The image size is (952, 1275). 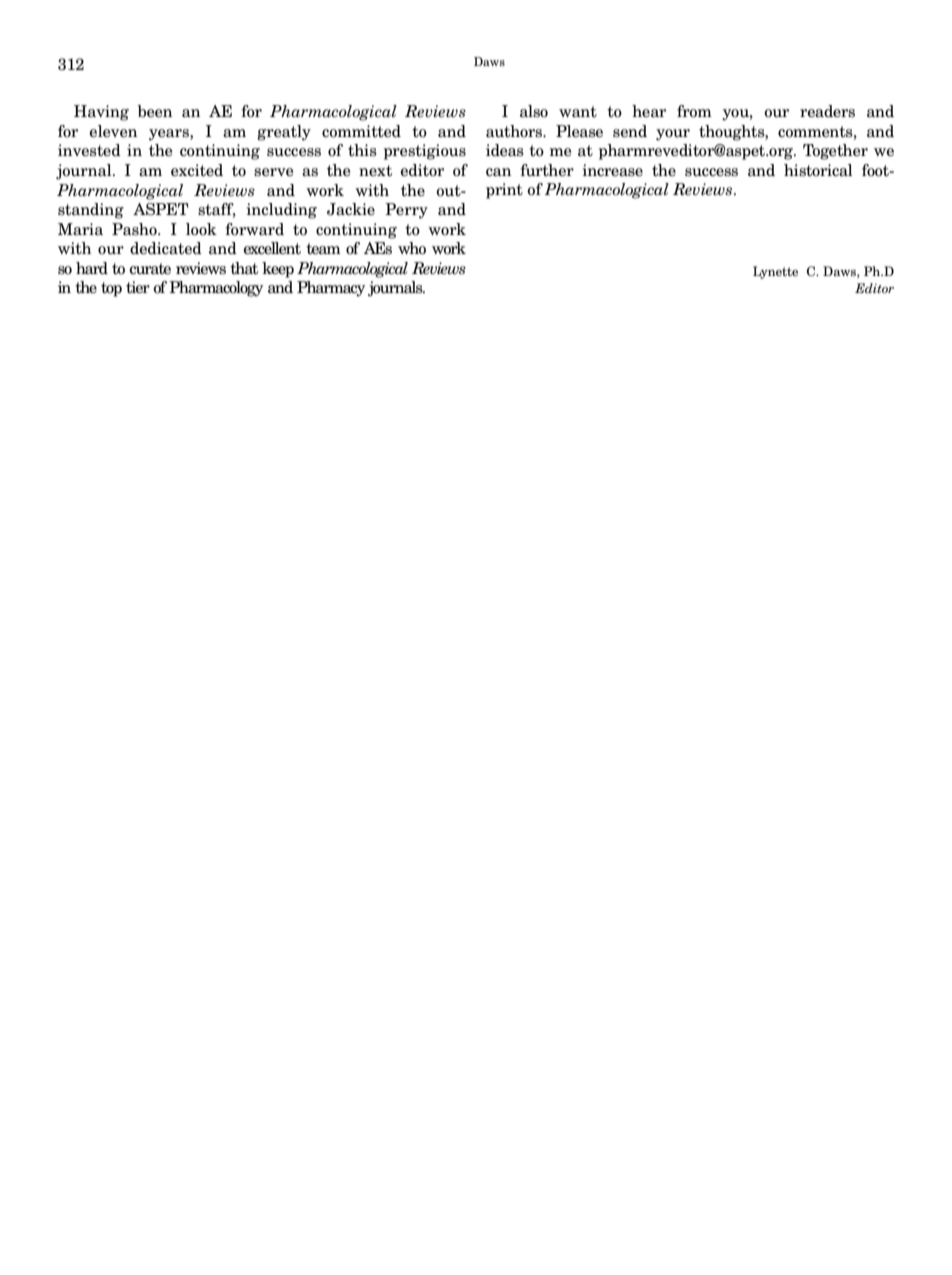 What do you see at coordinates (818, 170) in the image?
I see `historical` at bounding box center [818, 170].
